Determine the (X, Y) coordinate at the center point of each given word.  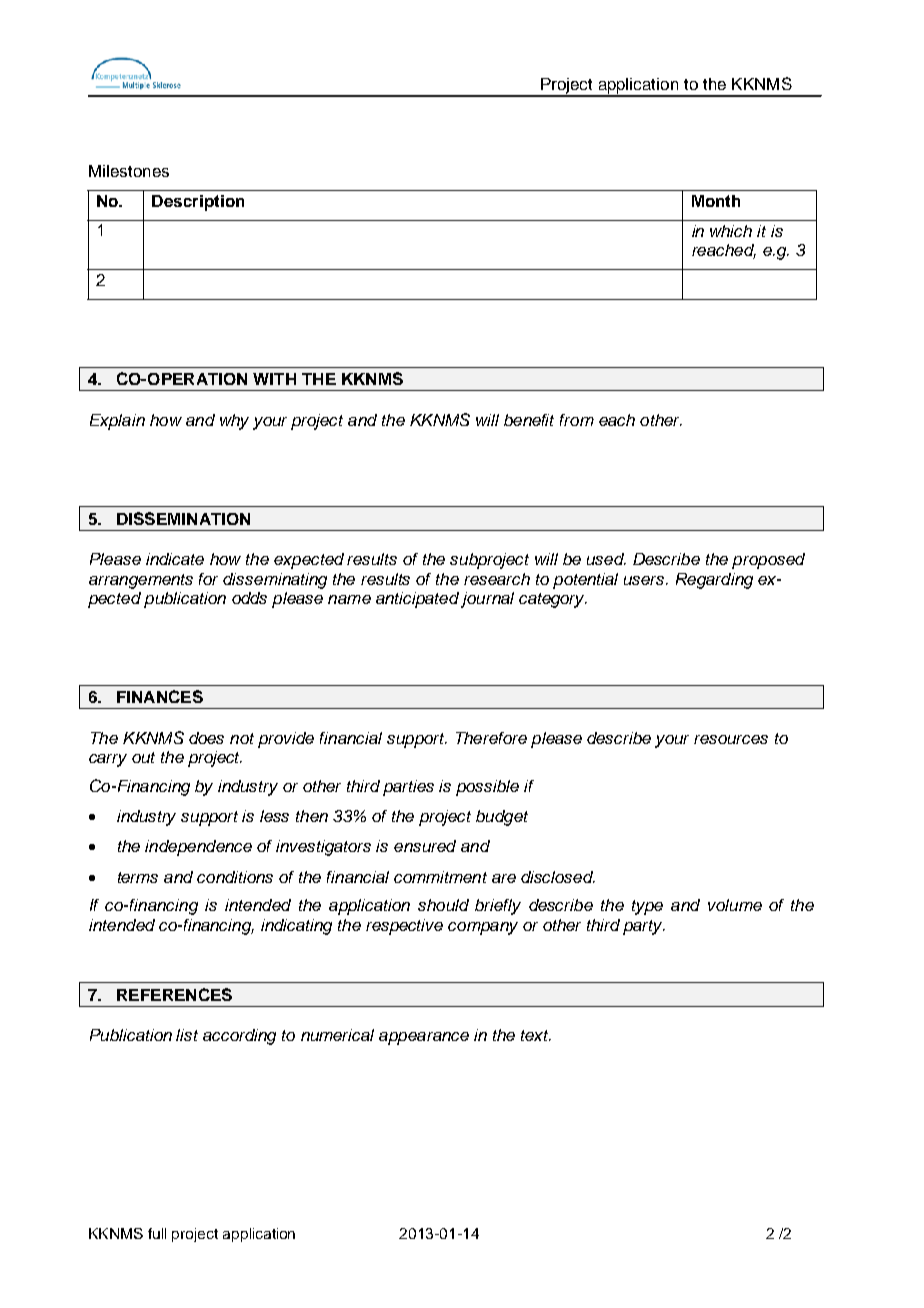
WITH (274, 379)
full (157, 1233)
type (647, 907)
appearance (424, 1038)
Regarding (714, 581)
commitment (440, 877)
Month (716, 201)
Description (198, 203)
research (497, 579)
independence (198, 848)
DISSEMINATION (183, 518)
